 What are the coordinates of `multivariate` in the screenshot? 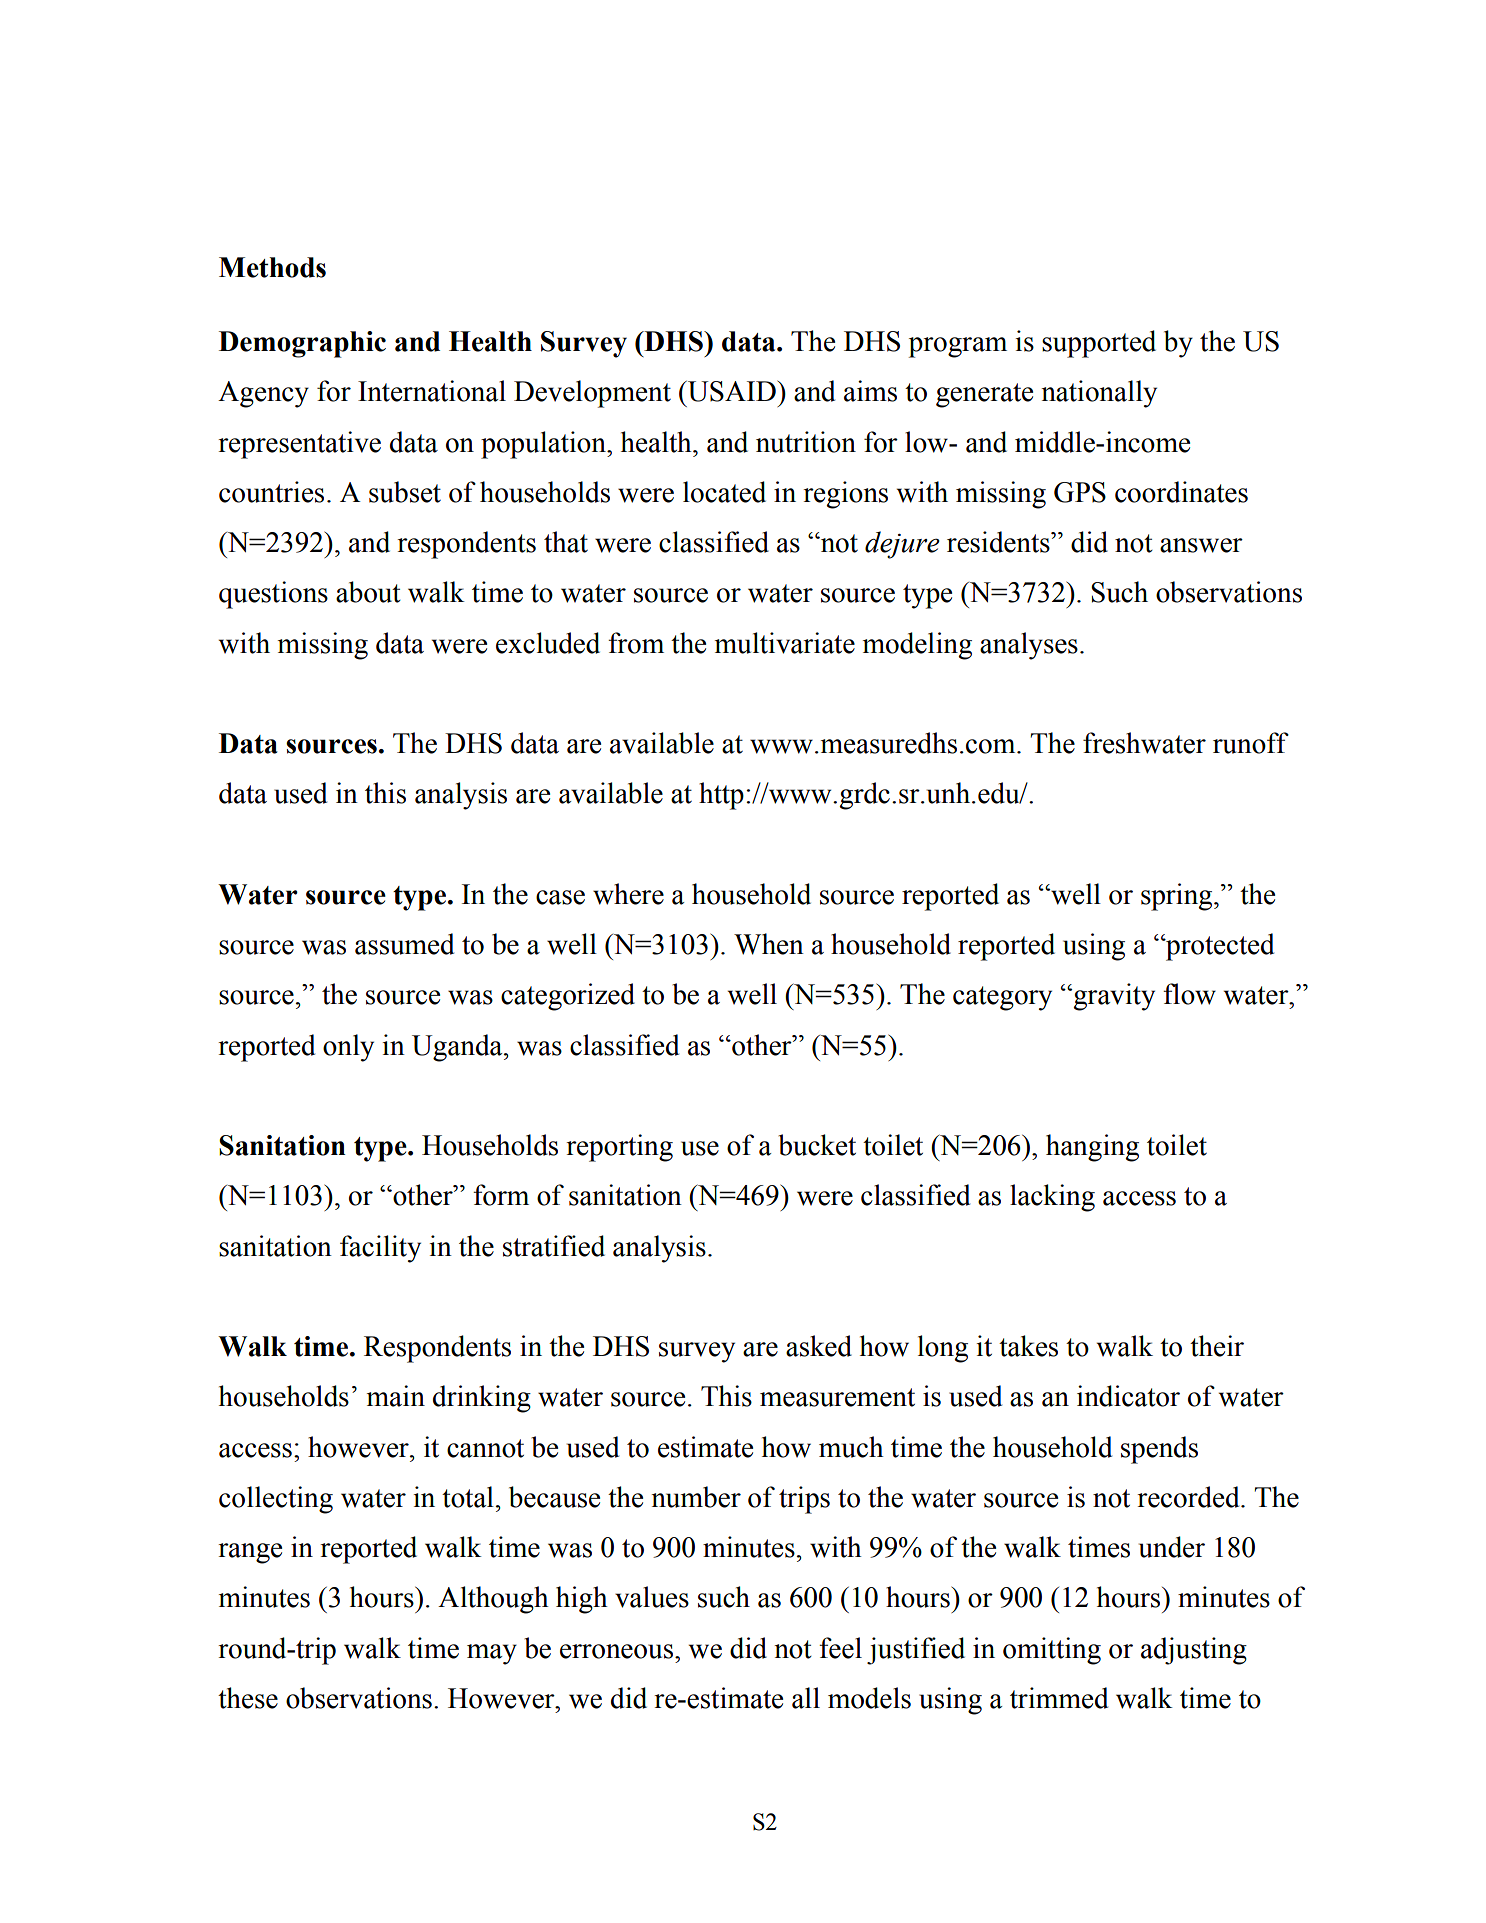 It's located at (785, 643).
